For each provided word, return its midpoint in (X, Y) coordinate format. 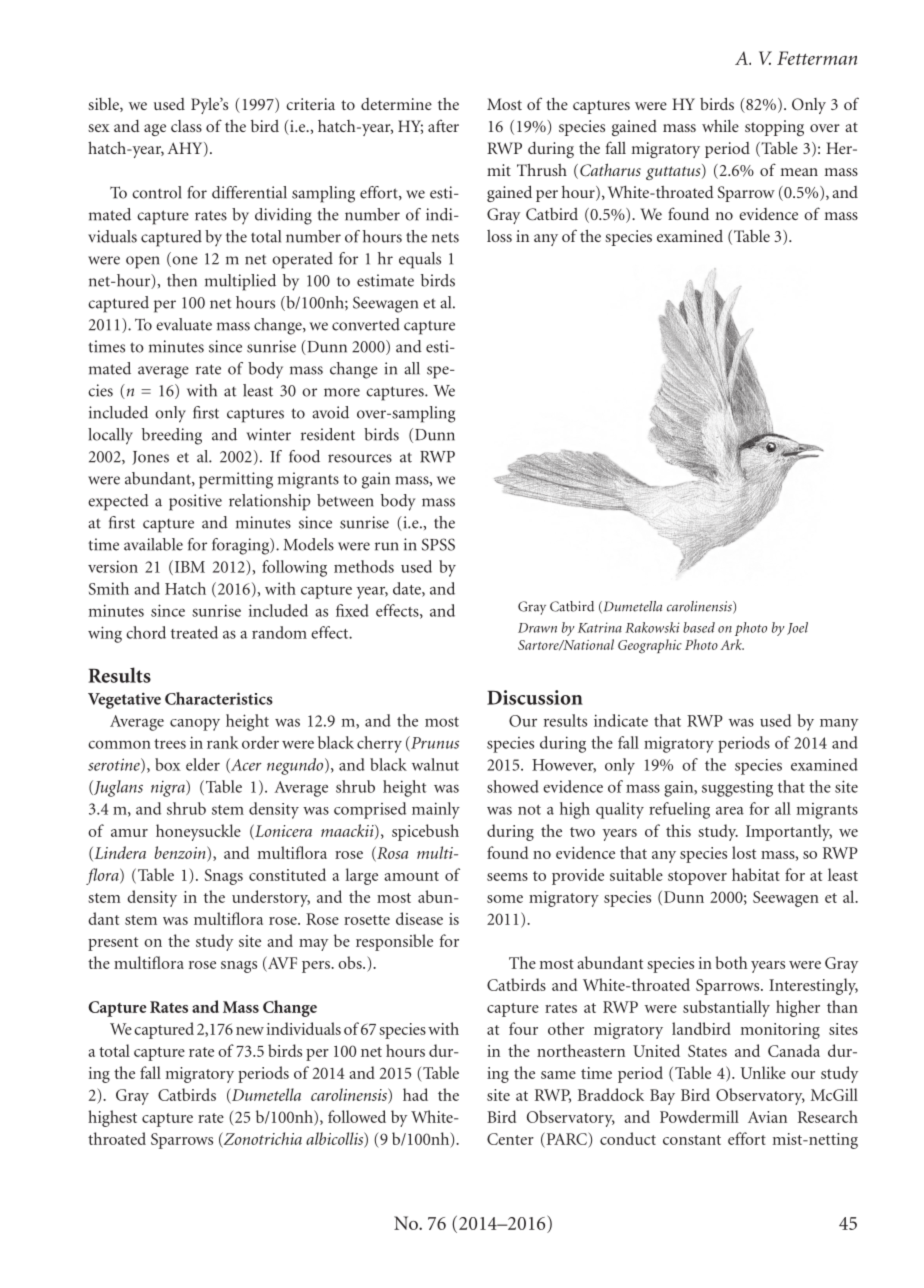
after (443, 125)
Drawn (537, 628)
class (186, 126)
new (250, 1031)
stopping (774, 128)
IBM (188, 567)
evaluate (184, 324)
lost (744, 852)
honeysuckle (198, 832)
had (415, 1094)
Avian (767, 1117)
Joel (797, 628)
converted (366, 324)
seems (507, 877)
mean (799, 172)
